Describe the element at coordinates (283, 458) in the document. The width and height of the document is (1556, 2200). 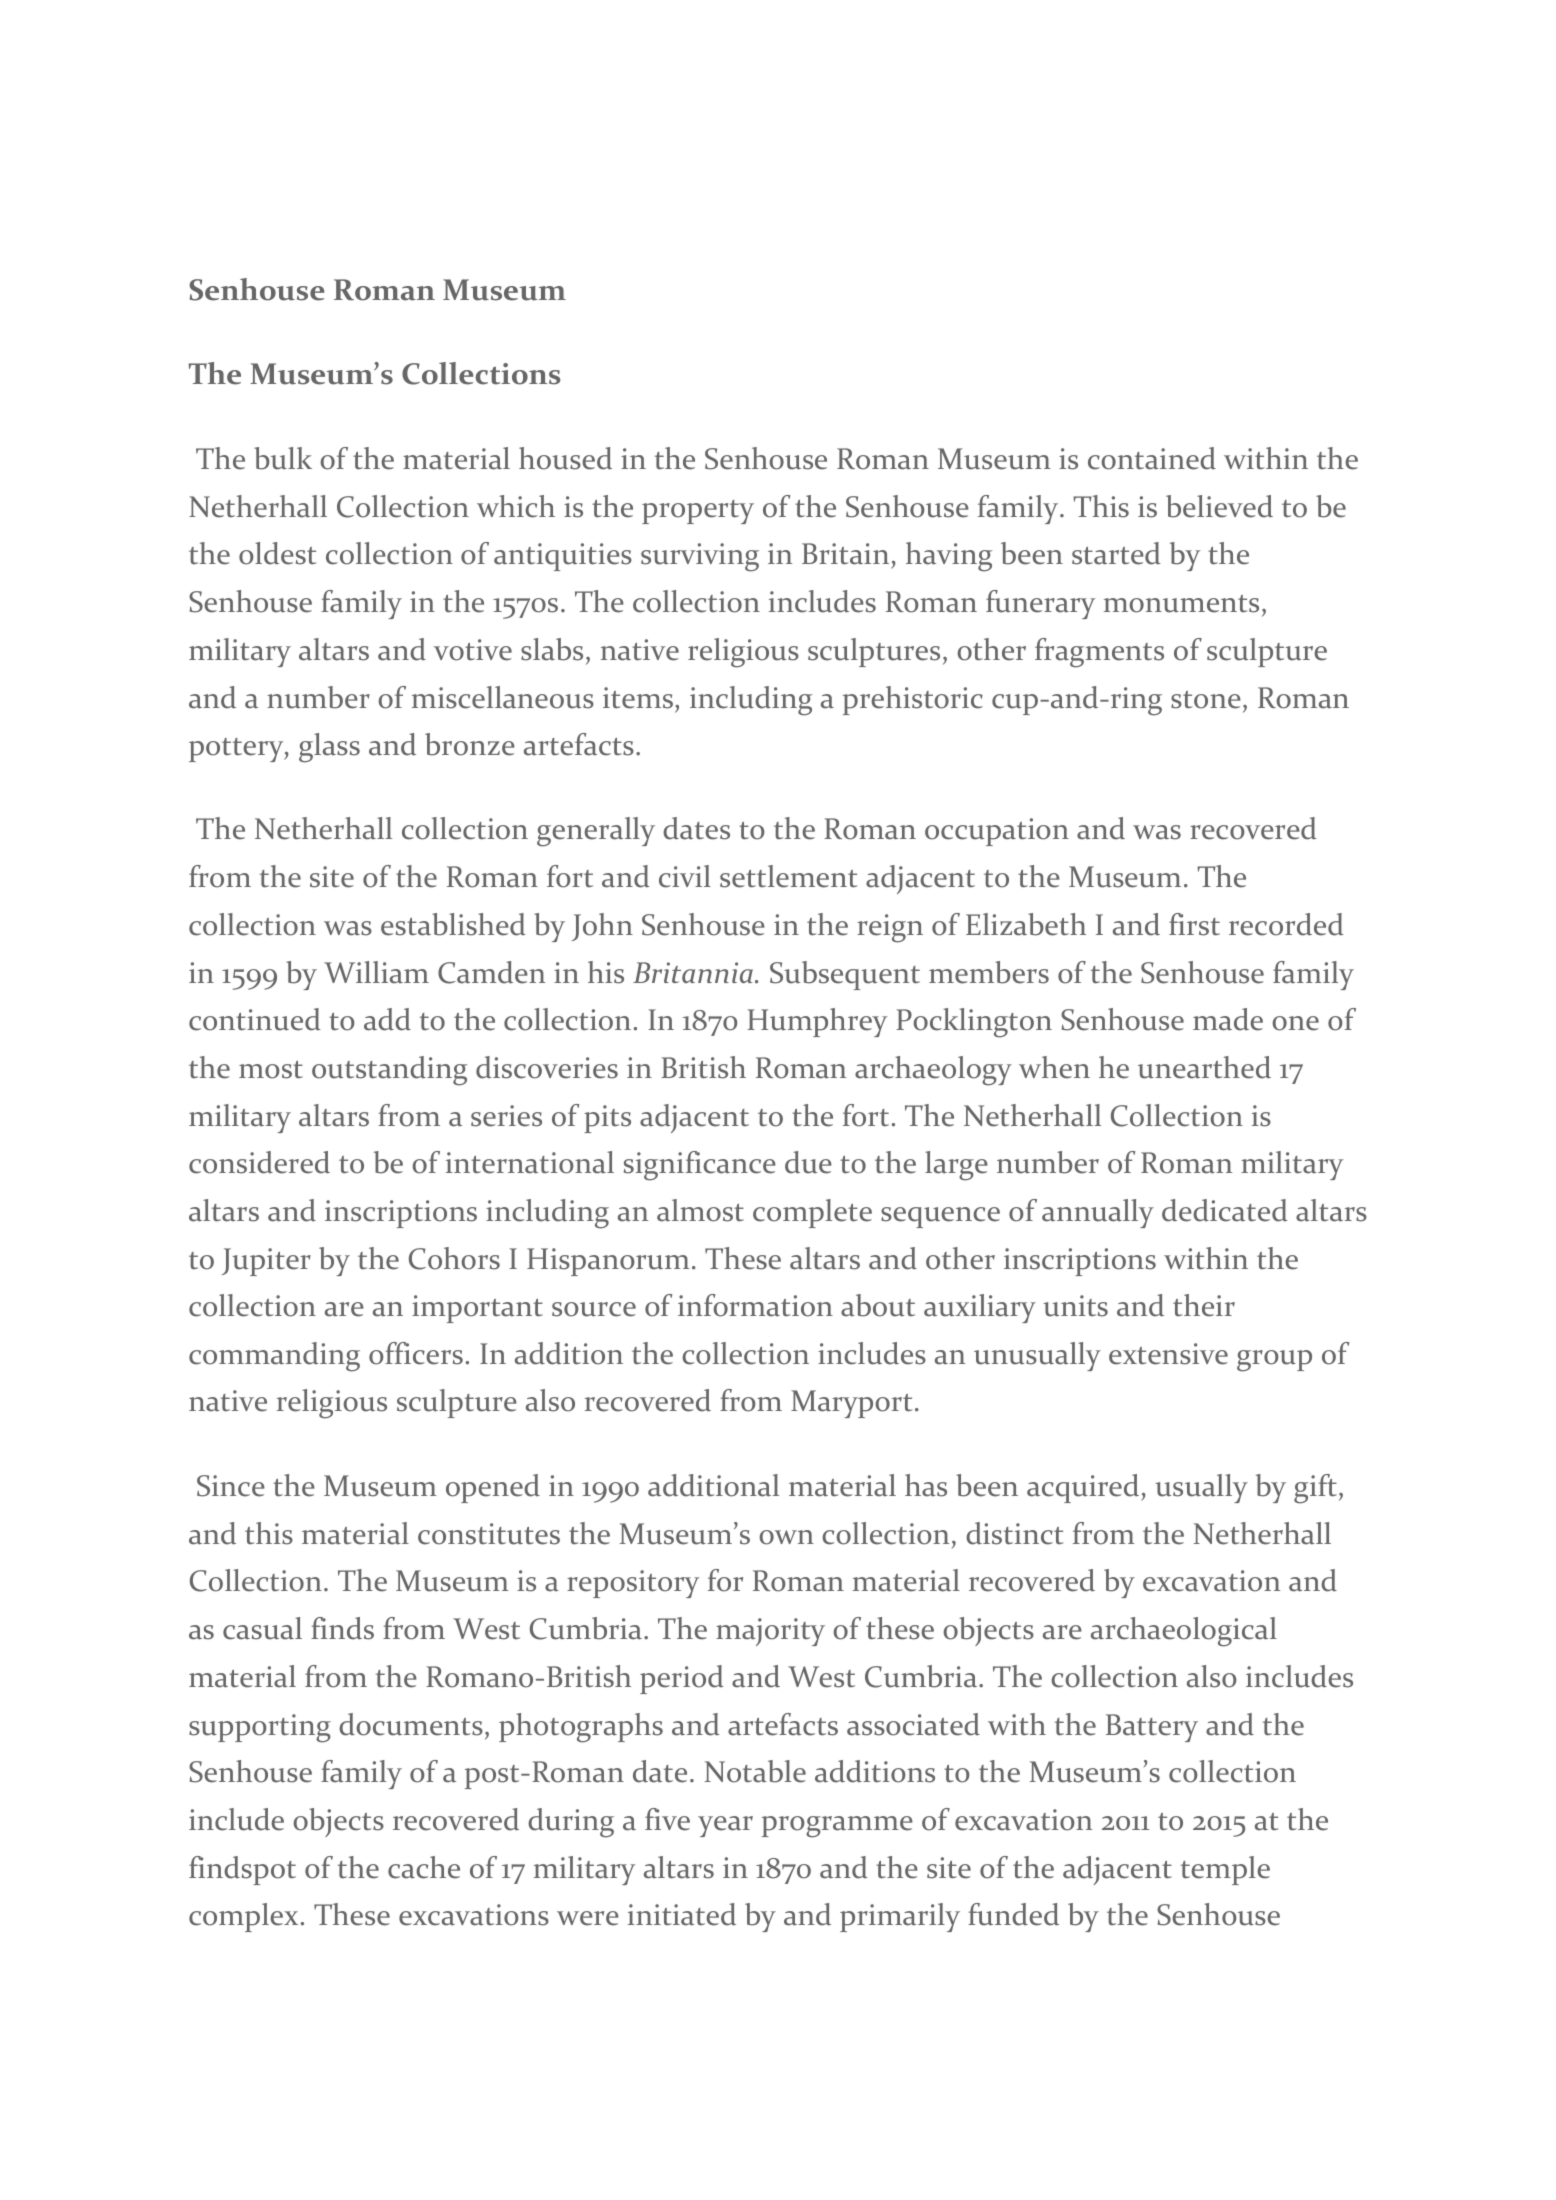
I see `bulk` at that location.
